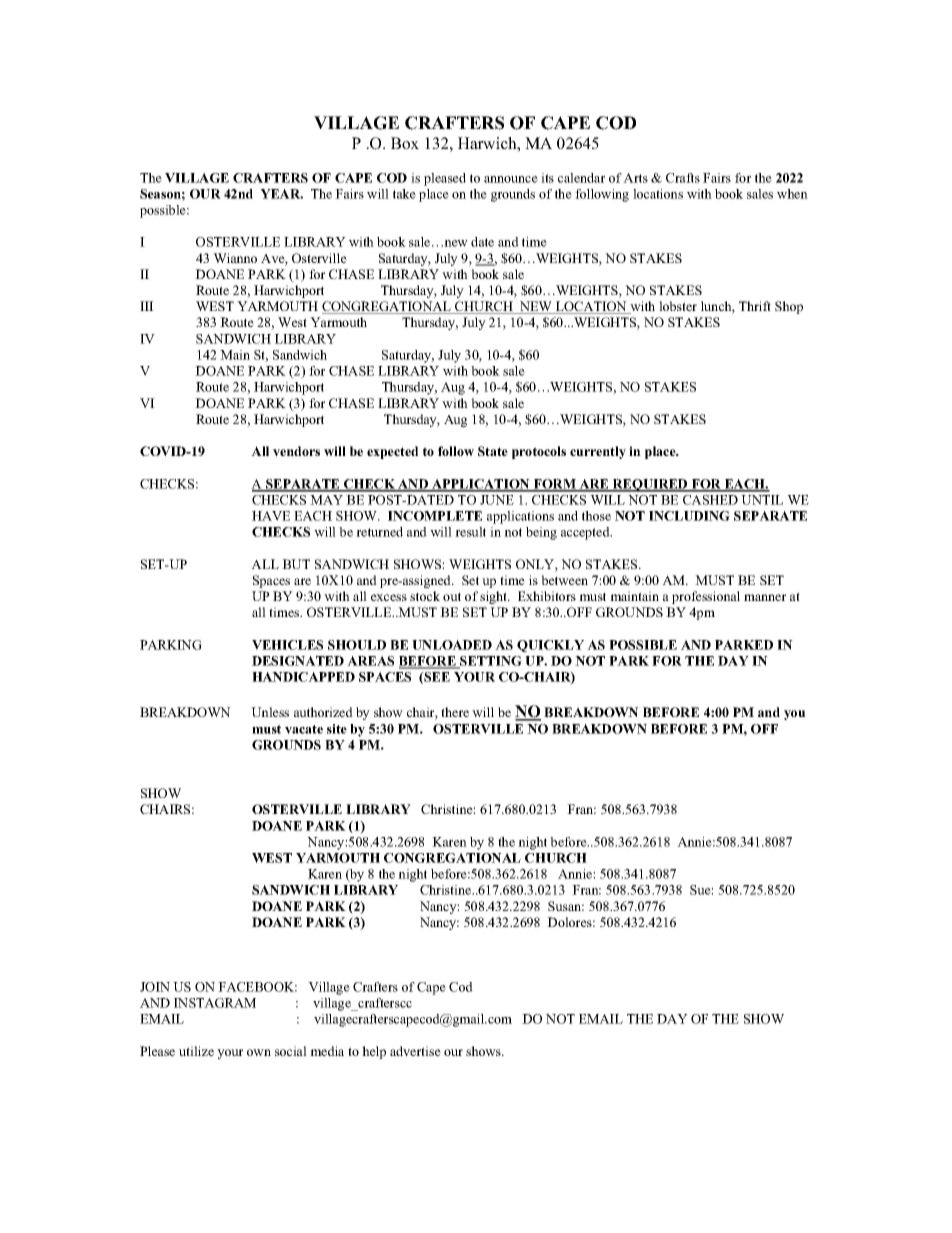 The image size is (952, 1233). What do you see at coordinates (706, 597) in the image?
I see `professional` at bounding box center [706, 597].
